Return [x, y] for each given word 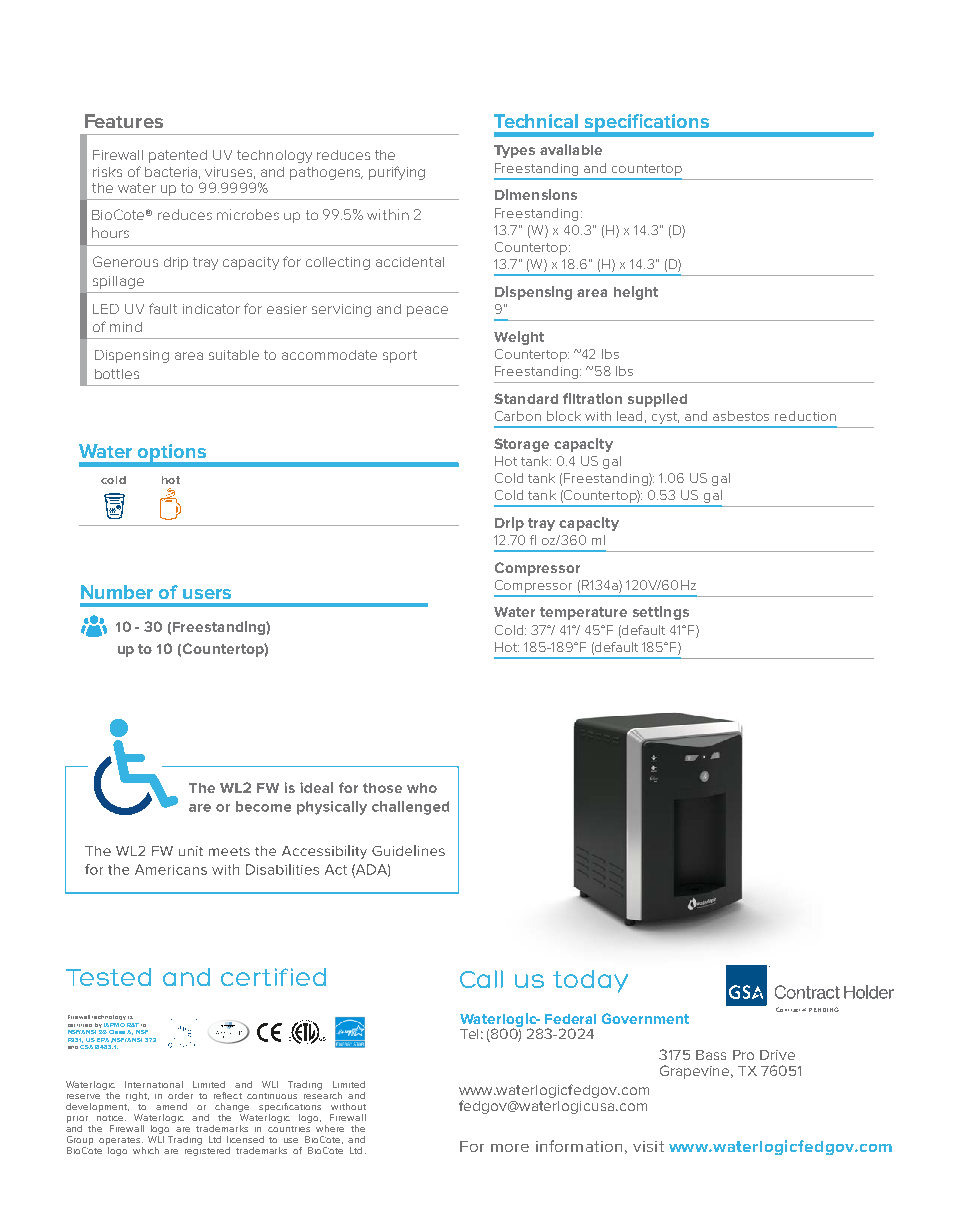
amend [171, 1106]
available [571, 149]
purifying [397, 173]
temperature [583, 613]
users [207, 594]
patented [178, 156]
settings [661, 613]
